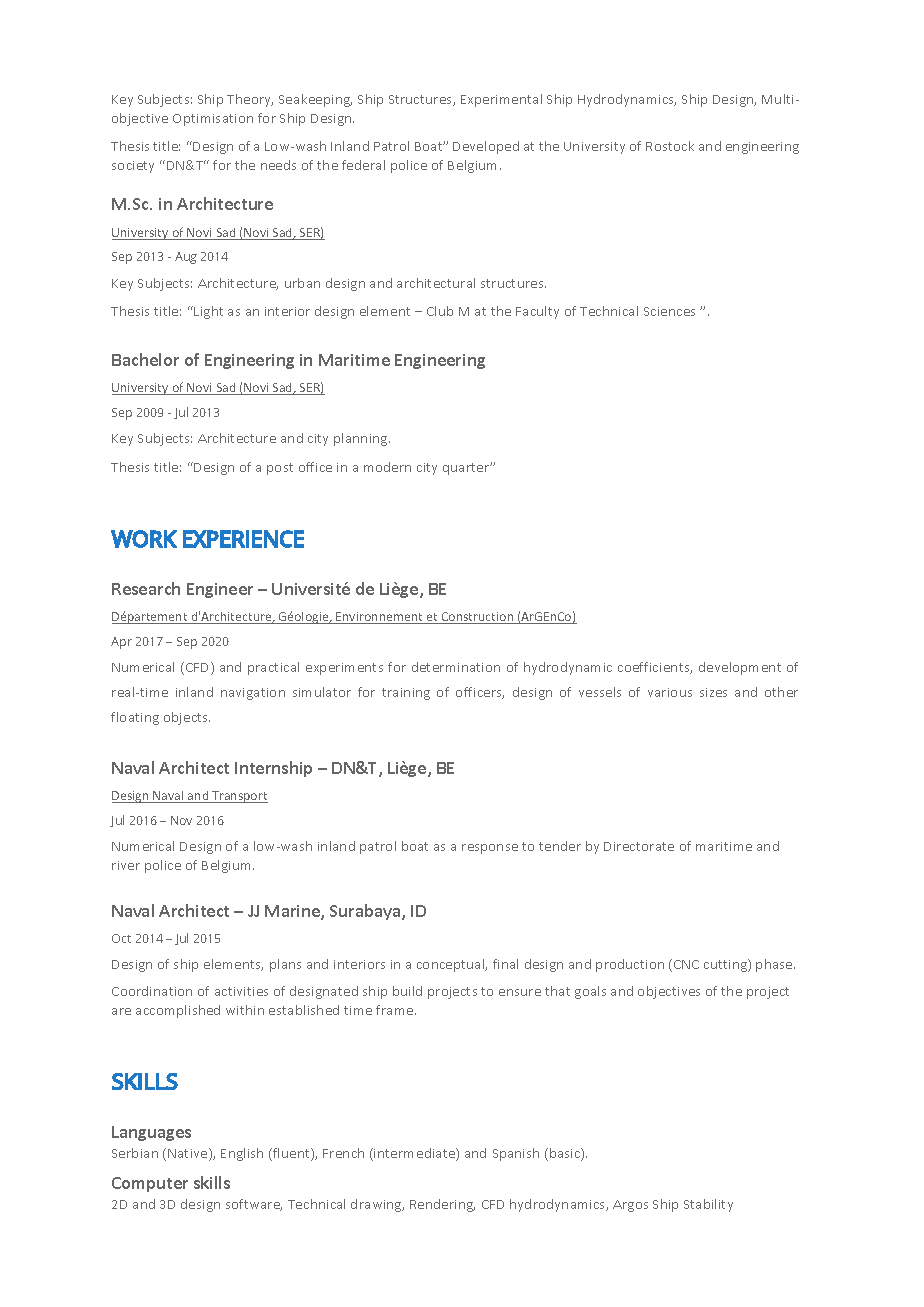 This image has width=924, height=1307. I want to click on Native, so click(189, 1154).
